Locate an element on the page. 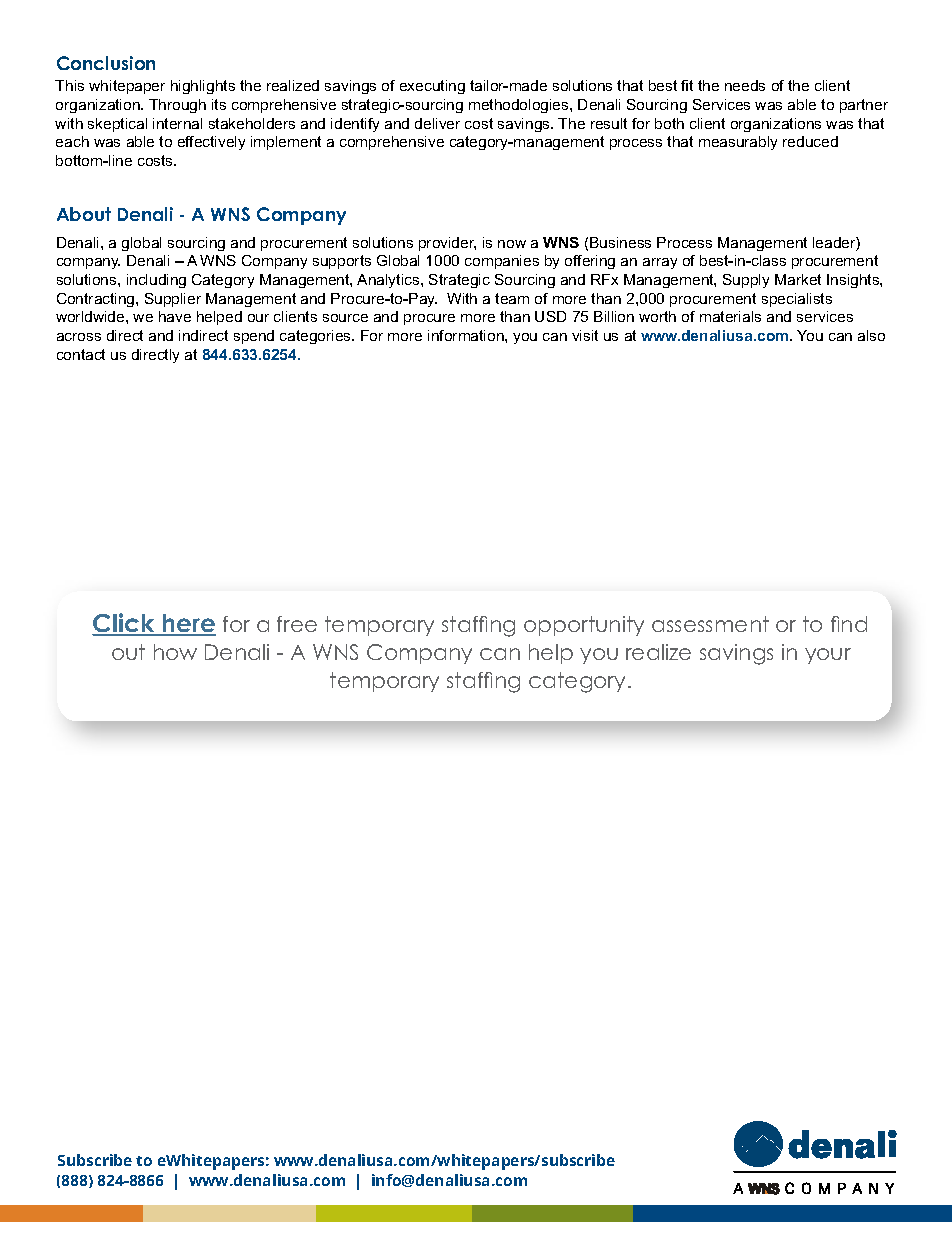  contact is located at coordinates (81, 354).
